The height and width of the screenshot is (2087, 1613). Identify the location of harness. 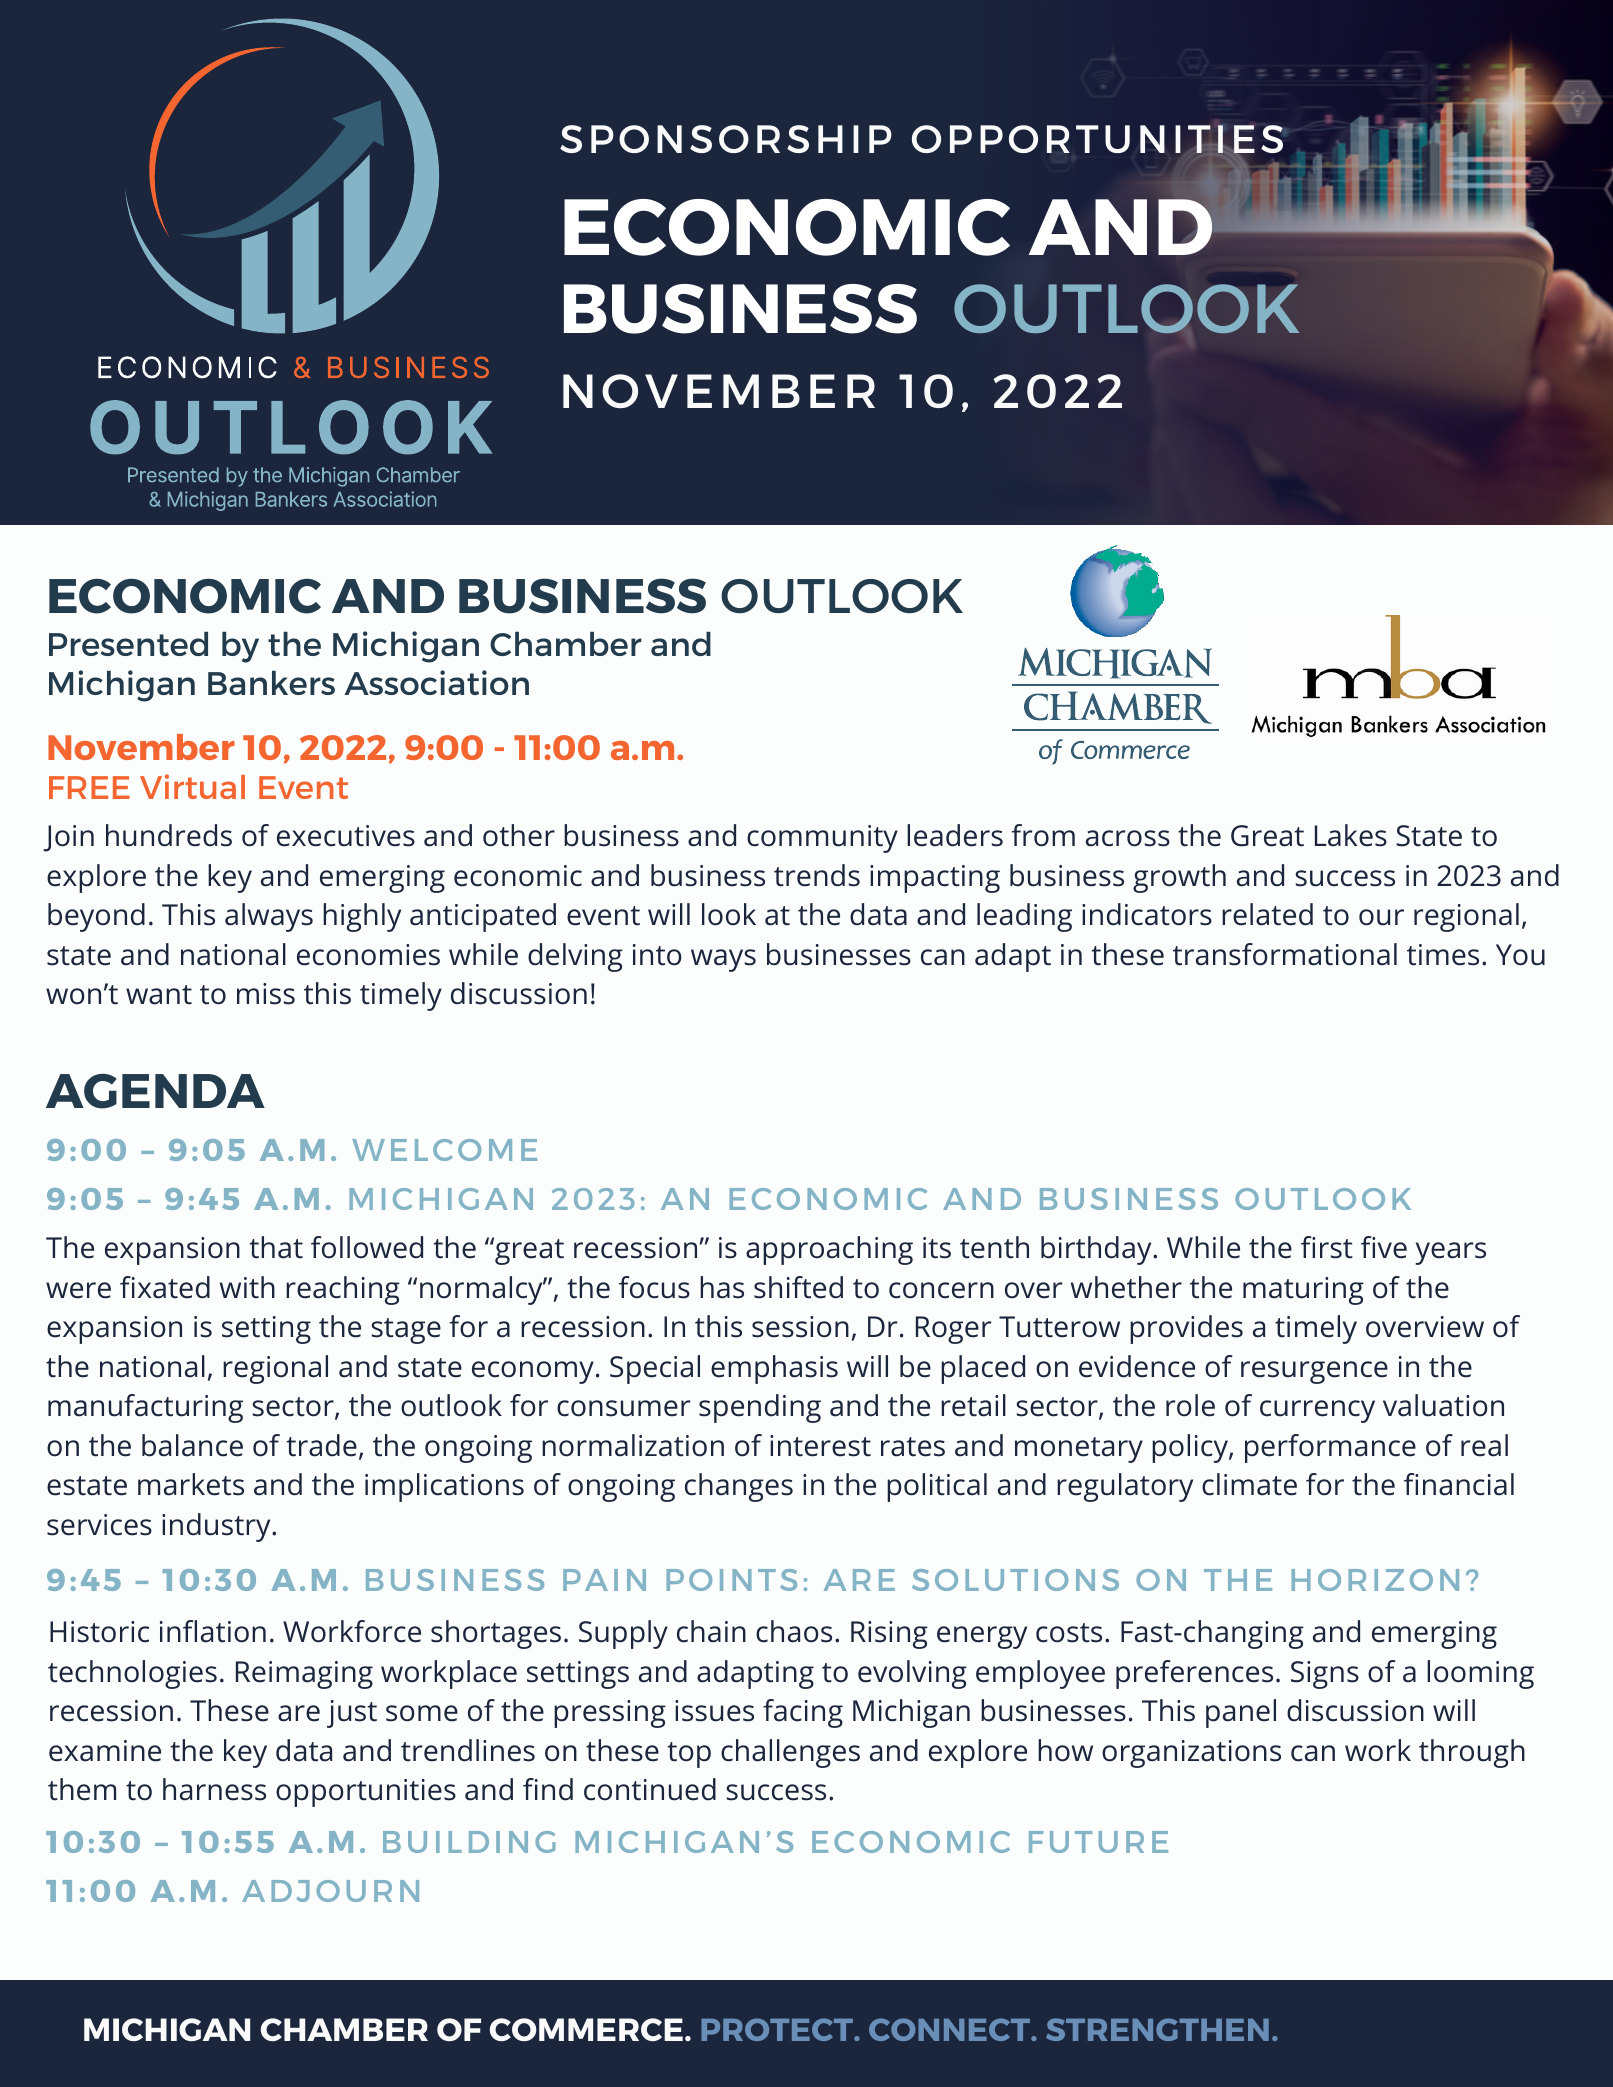
(214, 1789).
